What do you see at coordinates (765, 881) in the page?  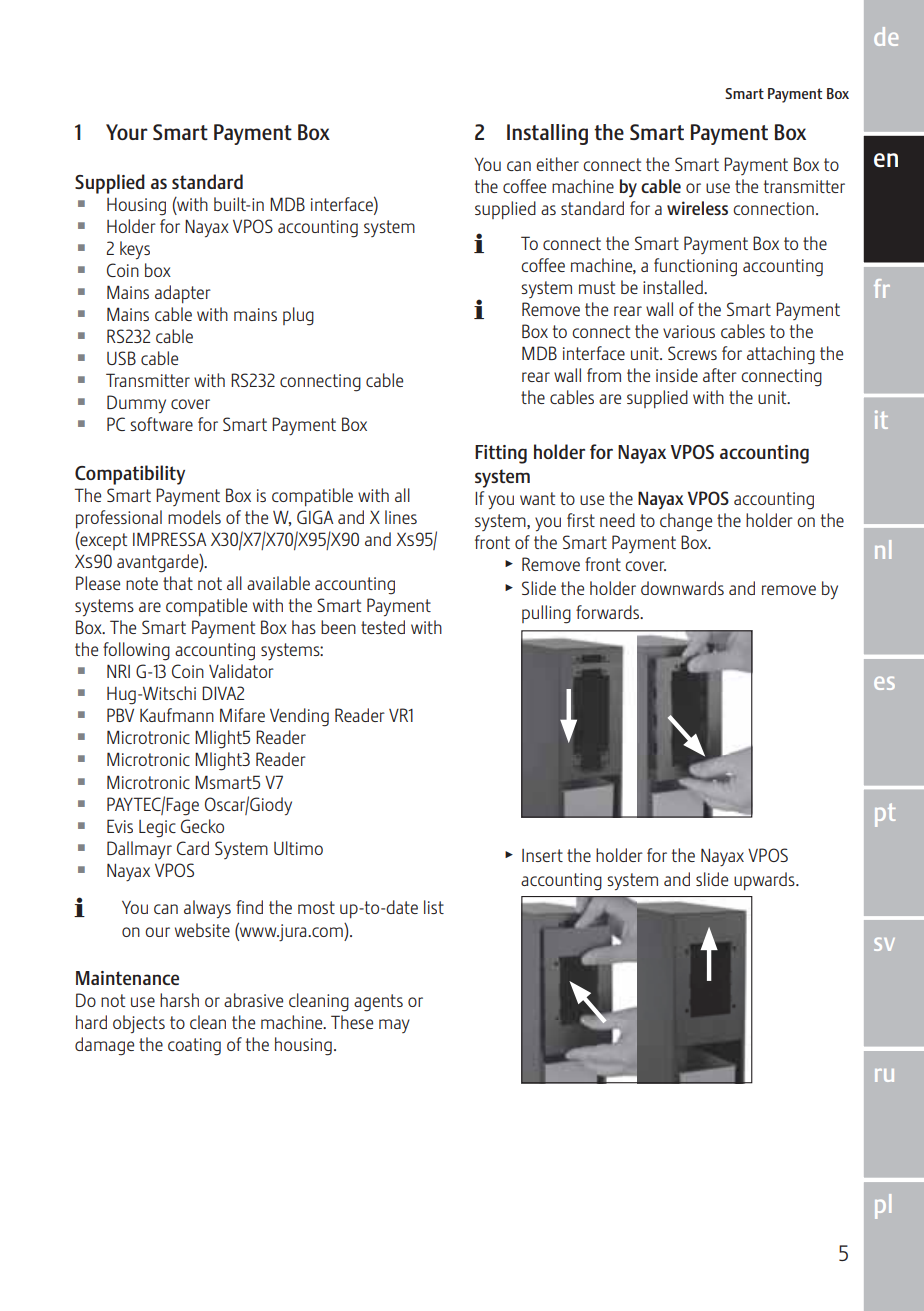 I see `upwards` at bounding box center [765, 881].
